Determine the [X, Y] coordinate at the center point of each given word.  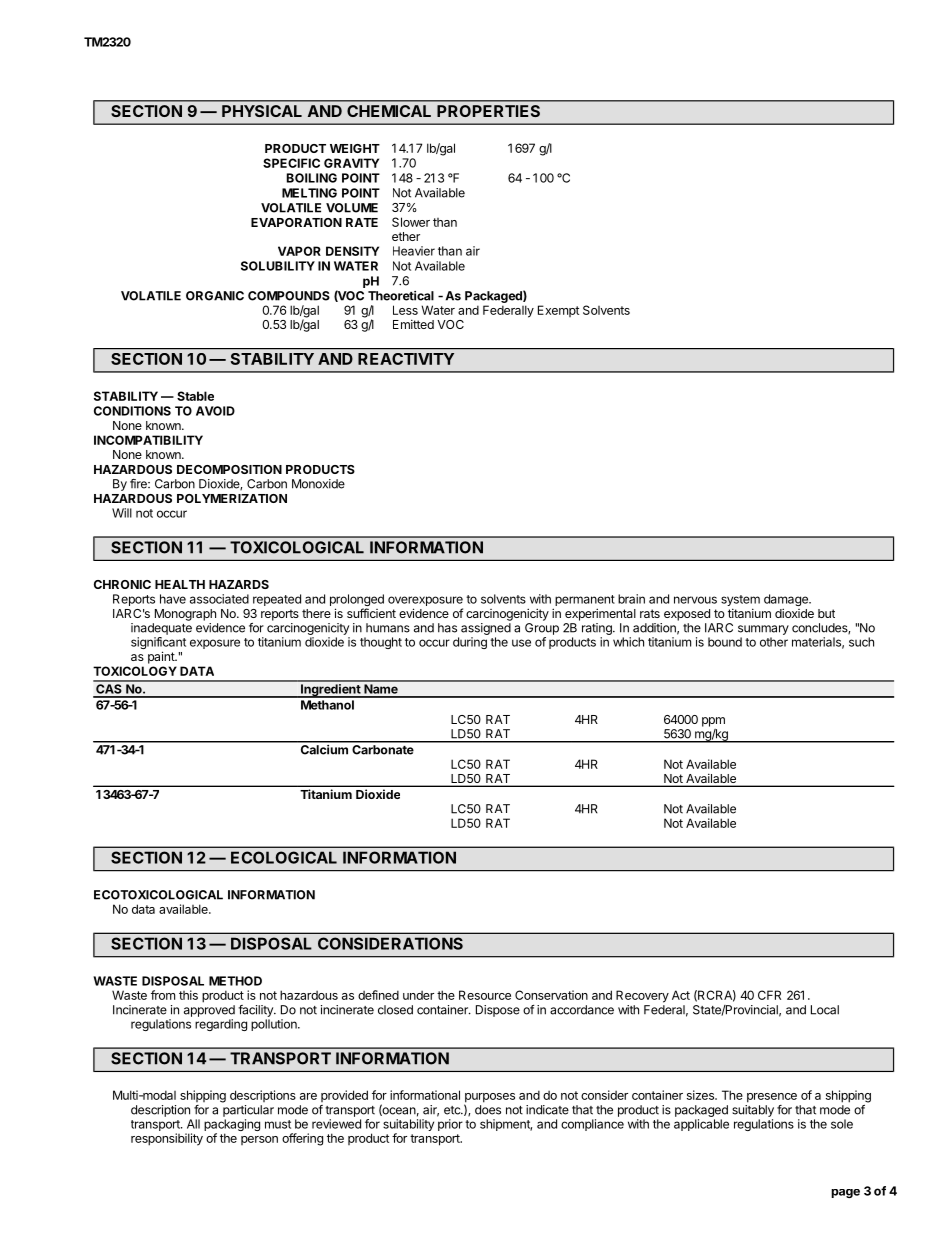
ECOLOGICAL [284, 857]
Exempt [558, 311]
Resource [485, 995]
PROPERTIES [488, 111]
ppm [713, 722]
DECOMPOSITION [229, 469]
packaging [232, 1126]
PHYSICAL [262, 111]
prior [450, 1125]
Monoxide [318, 484]
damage [787, 601]
